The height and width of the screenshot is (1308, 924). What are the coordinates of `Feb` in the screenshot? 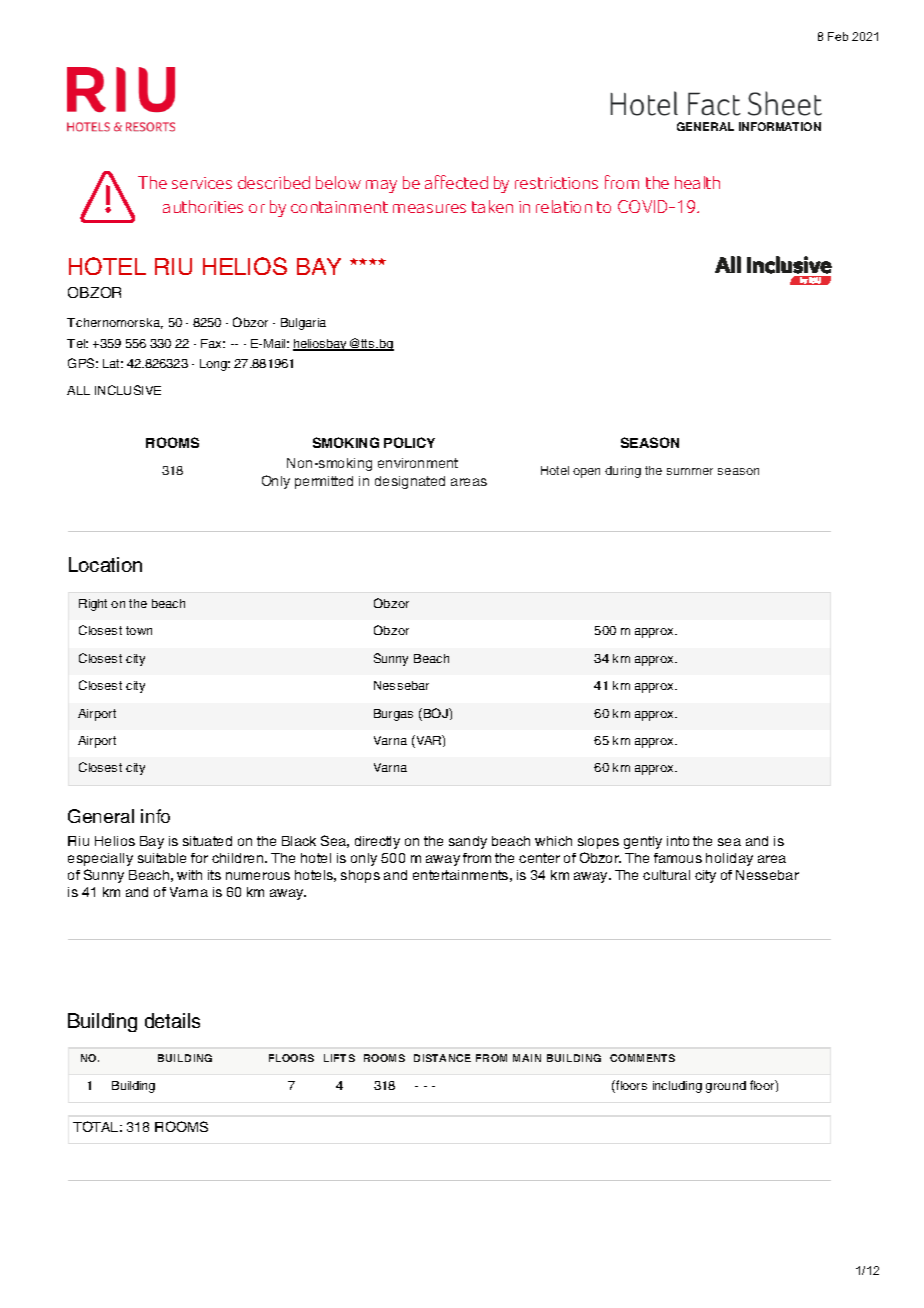 It's located at (838, 36).
